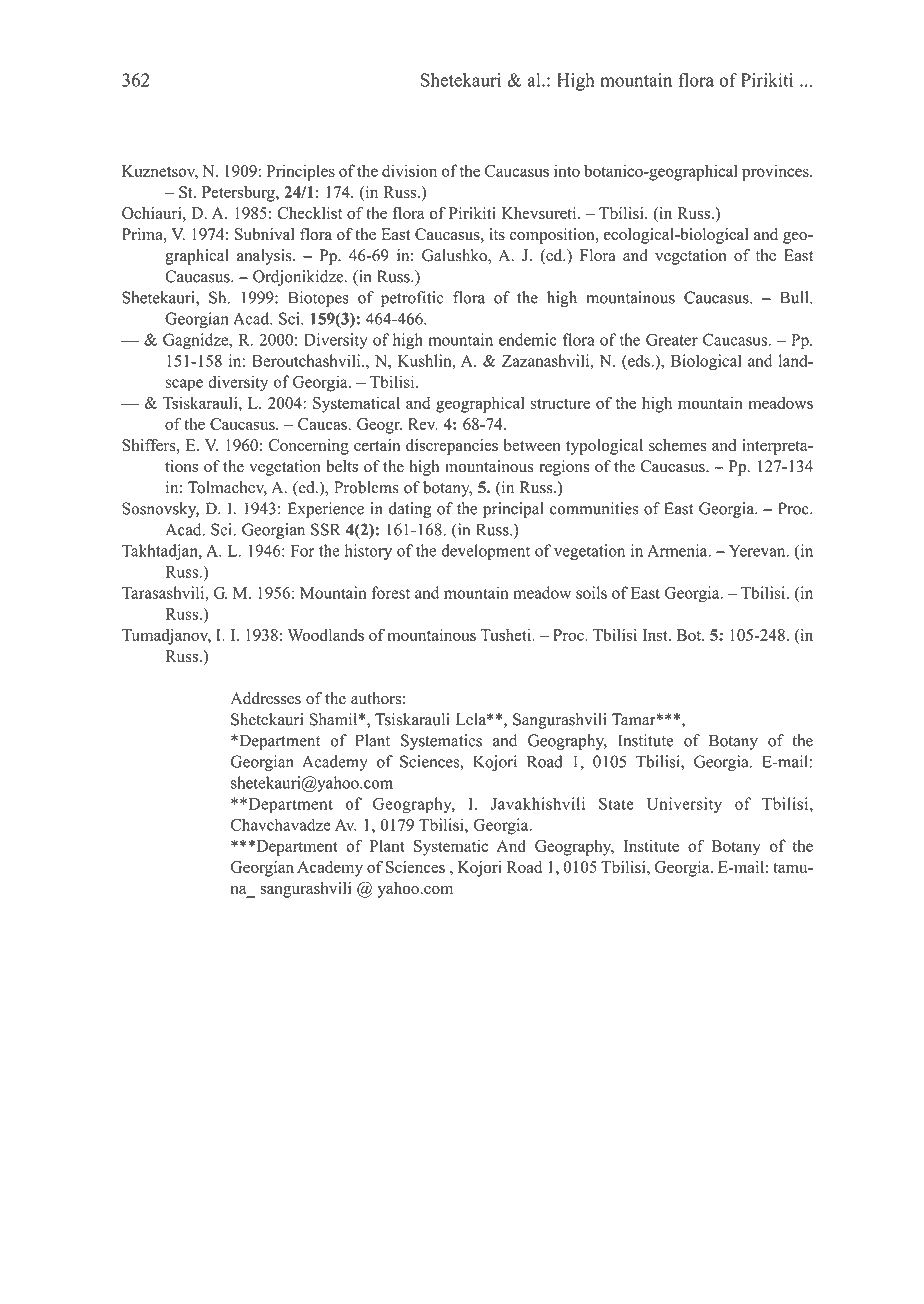  Describe the element at coordinates (265, 698) in the document. I see `Addresses` at that location.
